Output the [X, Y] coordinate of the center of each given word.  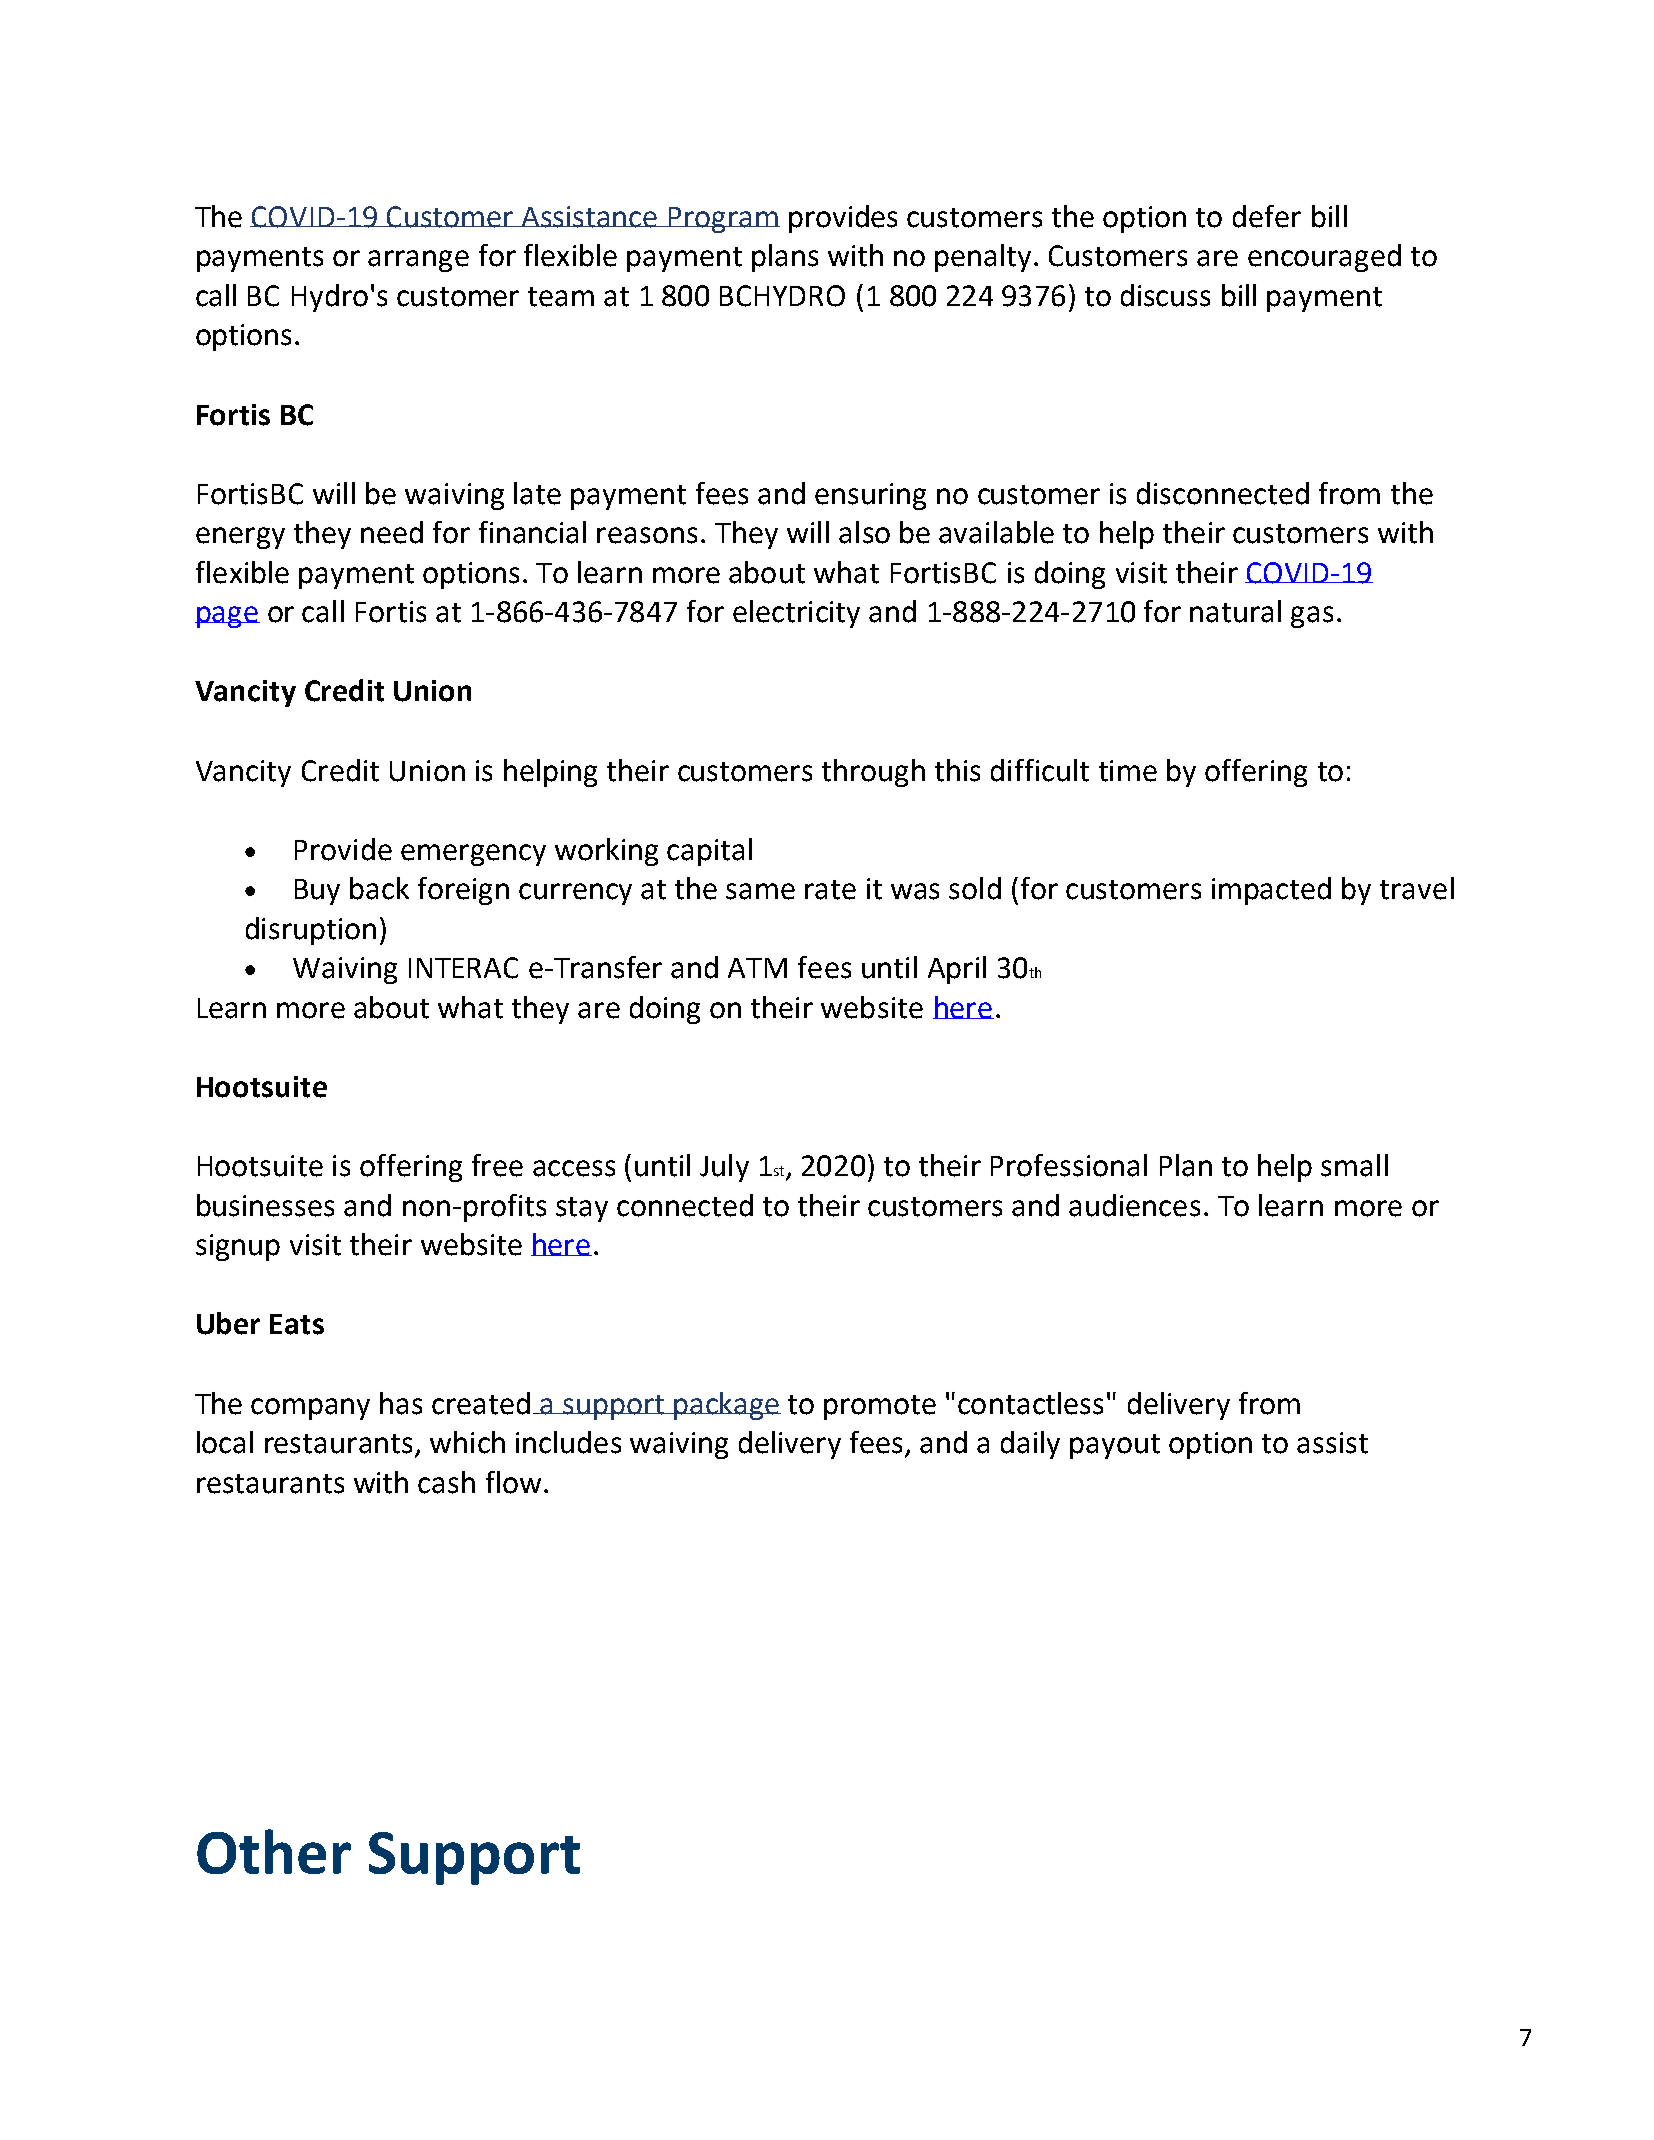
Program [723, 220]
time [1128, 771]
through [873, 773]
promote [880, 1407]
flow [513, 1482]
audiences [1134, 1205]
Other [274, 1851]
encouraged [1324, 258]
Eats [297, 1324]
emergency [473, 855]
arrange [418, 261]
